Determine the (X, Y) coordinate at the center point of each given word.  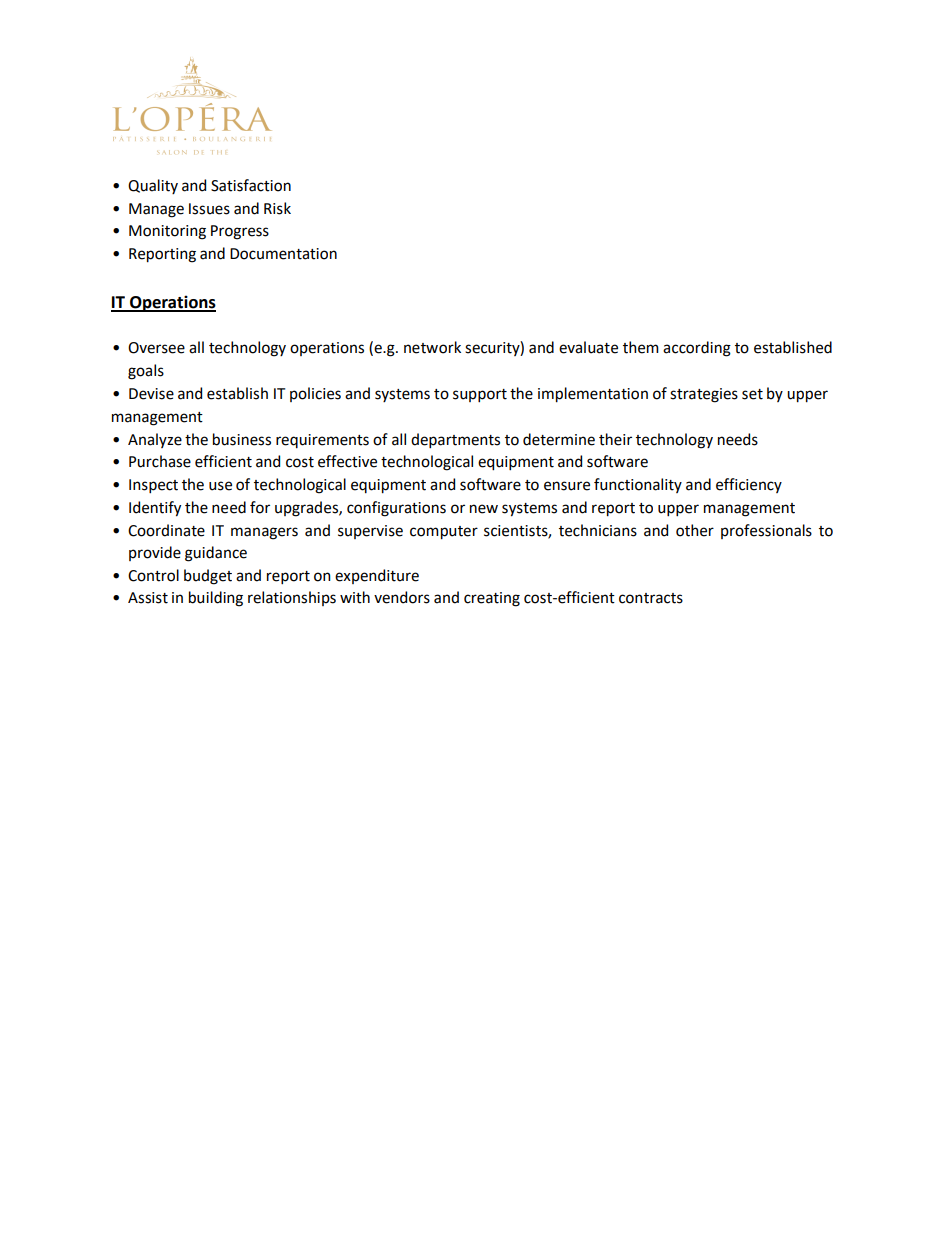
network (432, 347)
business (242, 439)
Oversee (156, 348)
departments (455, 440)
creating (492, 599)
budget (208, 577)
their (615, 439)
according (697, 349)
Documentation (283, 254)
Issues (209, 209)
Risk (277, 208)
